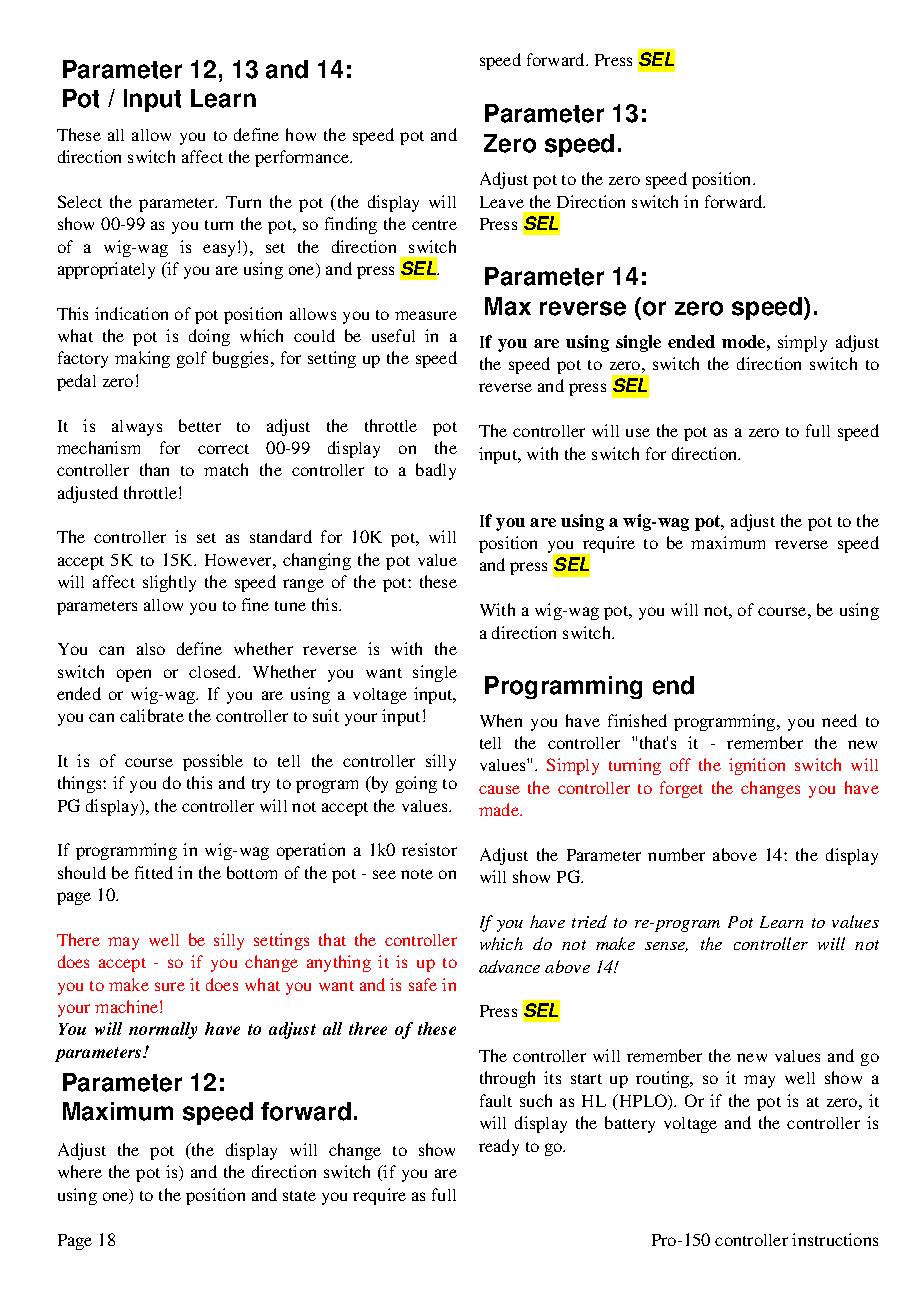 The height and width of the screenshot is (1308, 924). I want to click on than, so click(154, 469).
